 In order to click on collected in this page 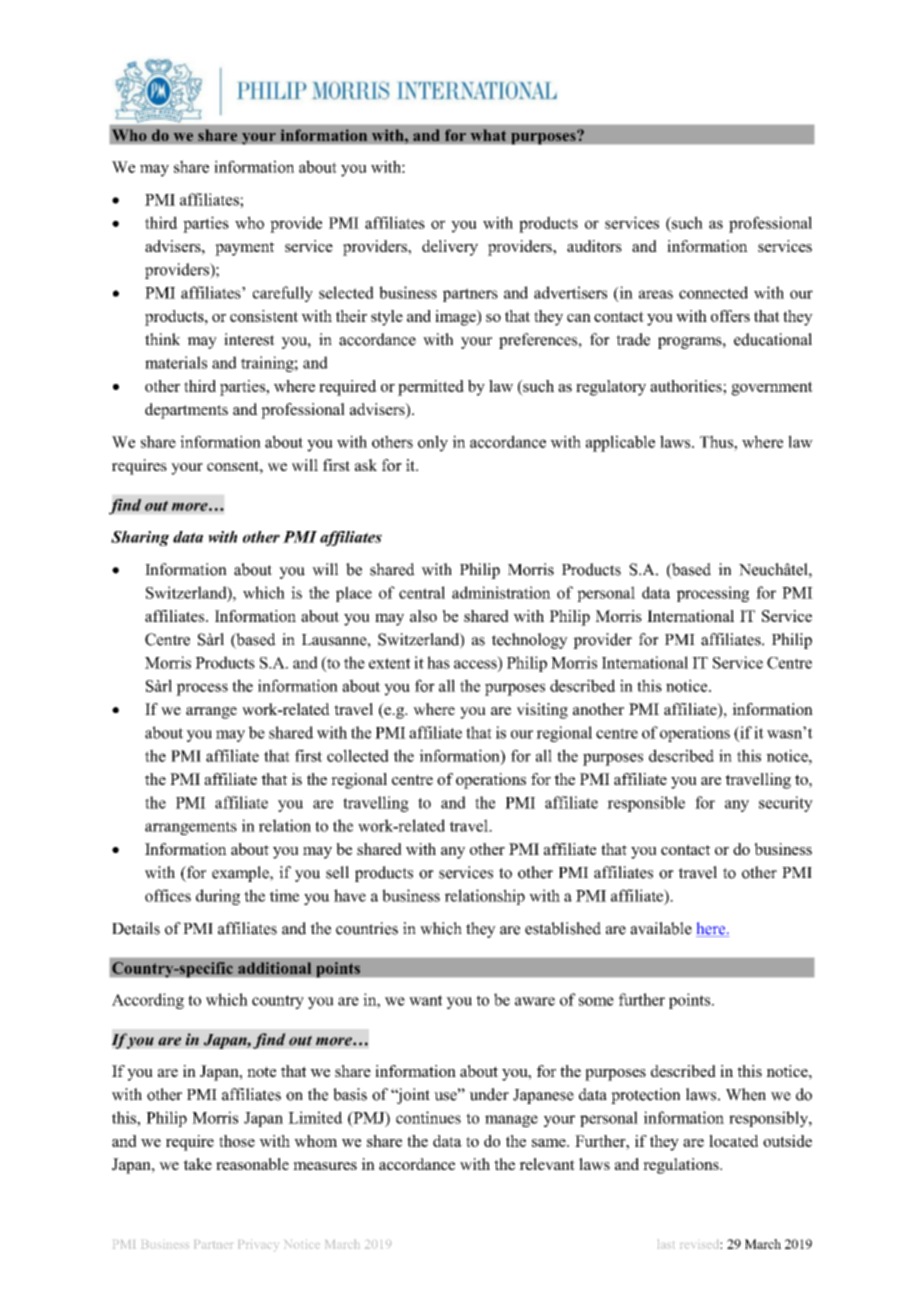, I will do `click(358, 755)`.
